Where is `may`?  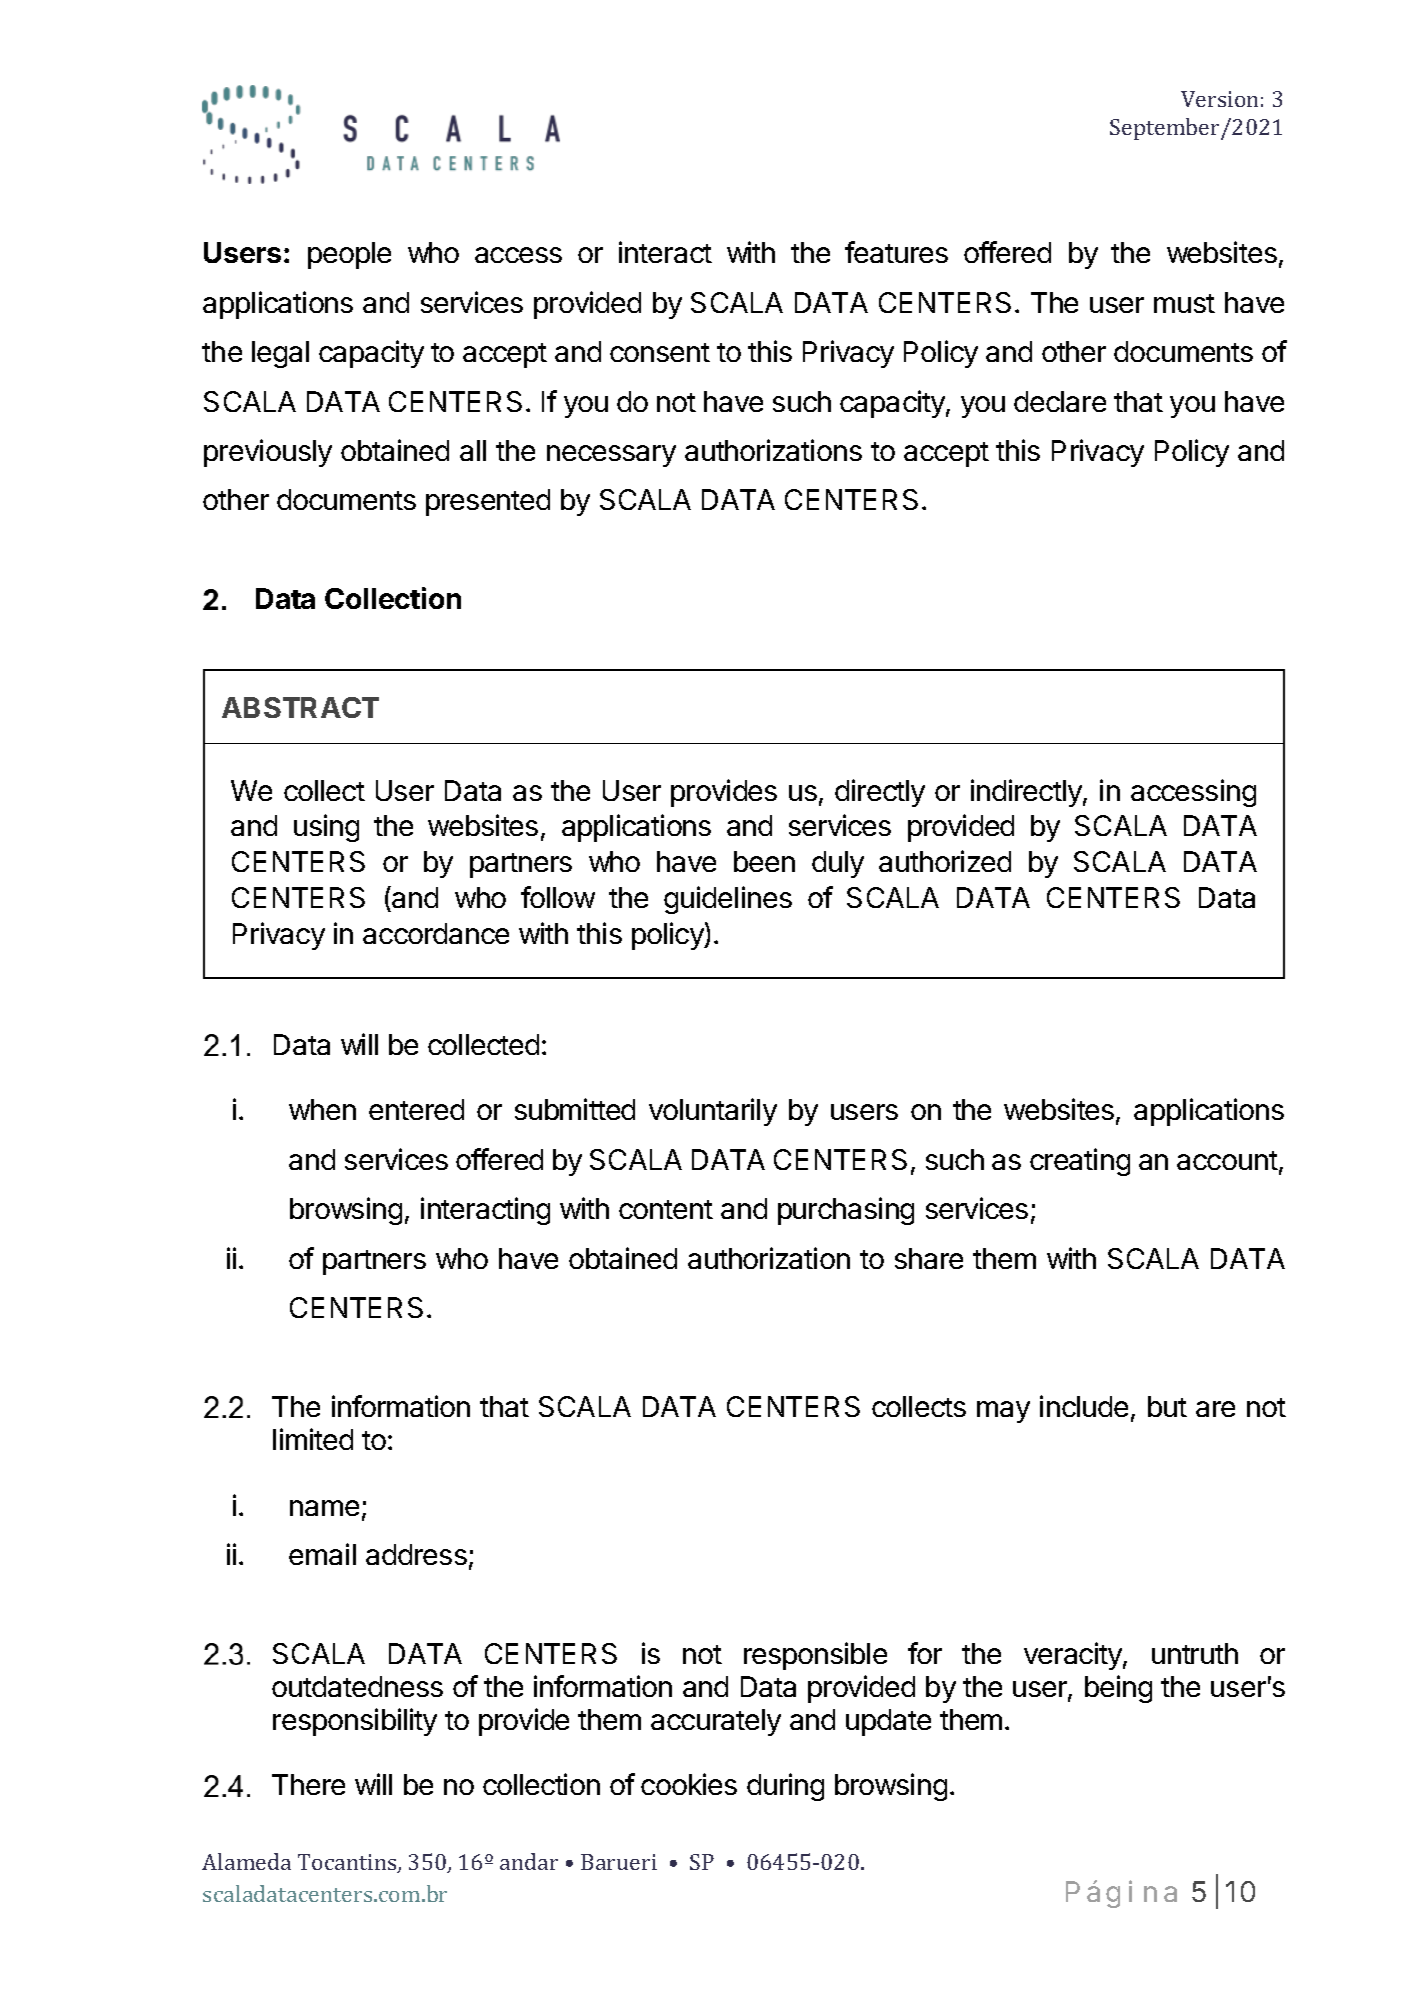
may is located at coordinates (1003, 1412).
